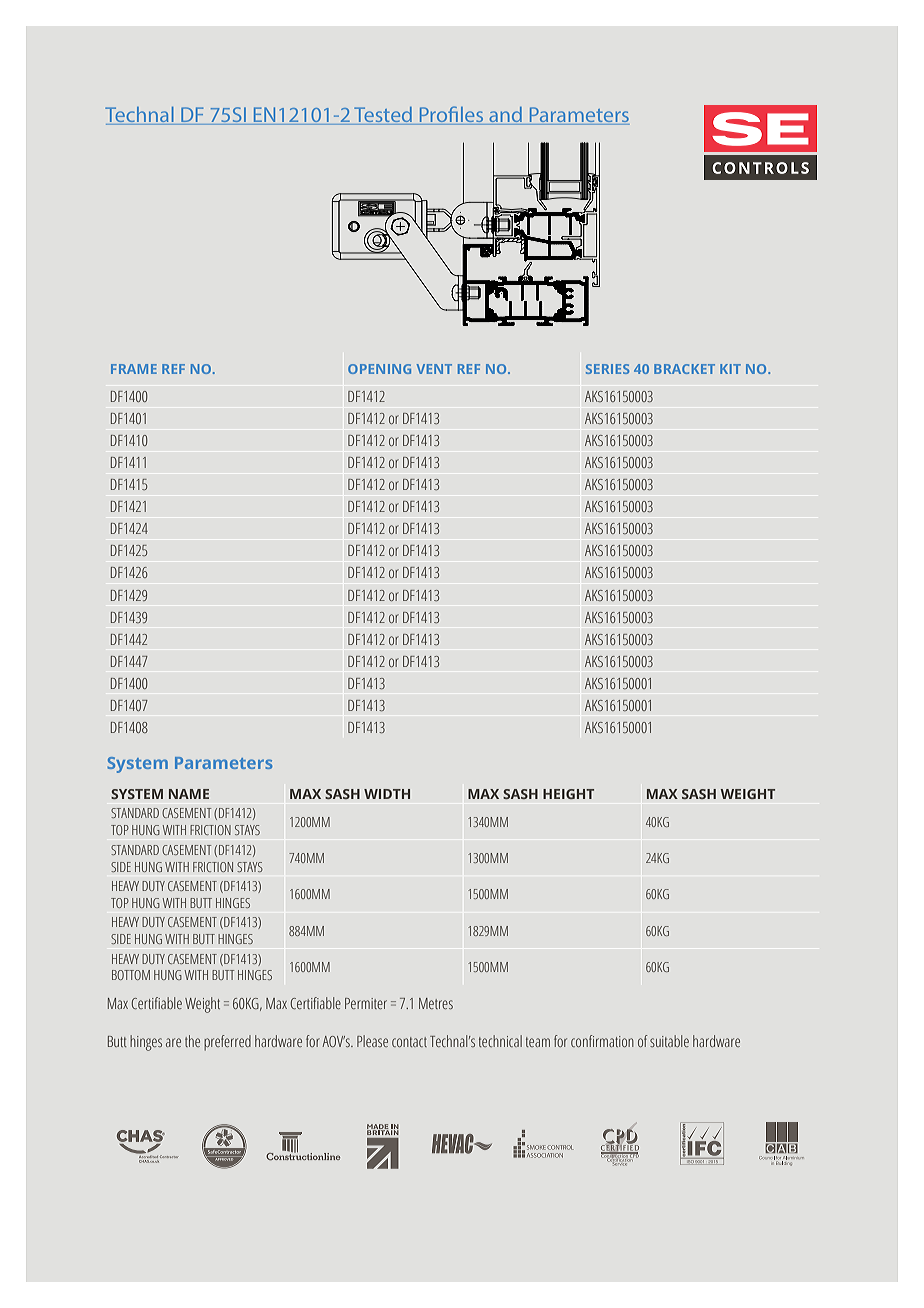  What do you see at coordinates (436, 1003) in the image?
I see `Metres` at bounding box center [436, 1003].
